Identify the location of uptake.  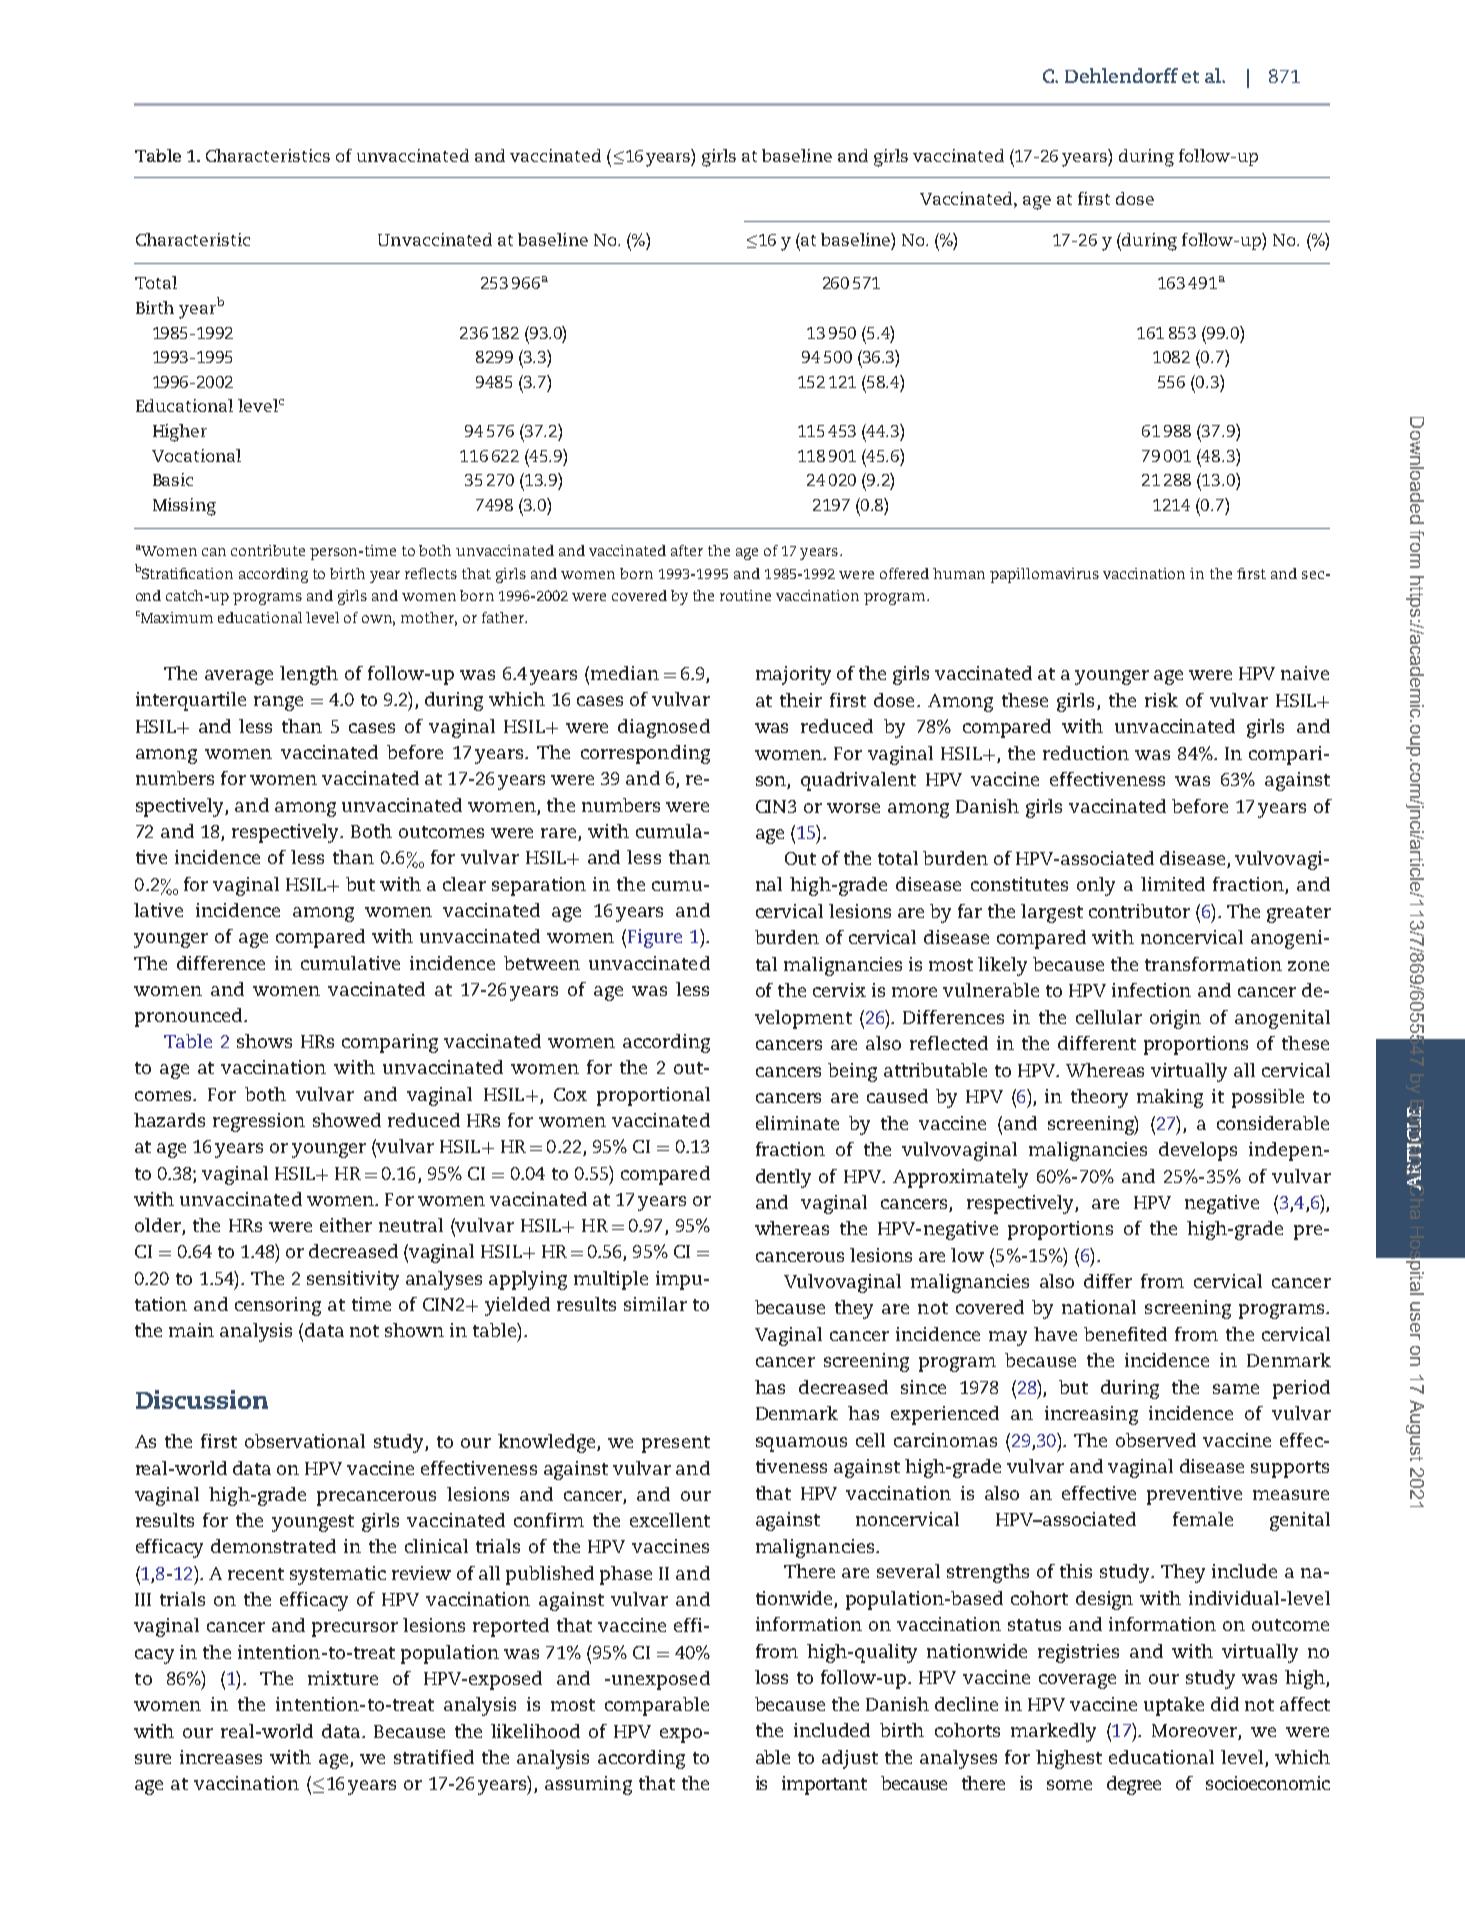
(1174, 1706).
